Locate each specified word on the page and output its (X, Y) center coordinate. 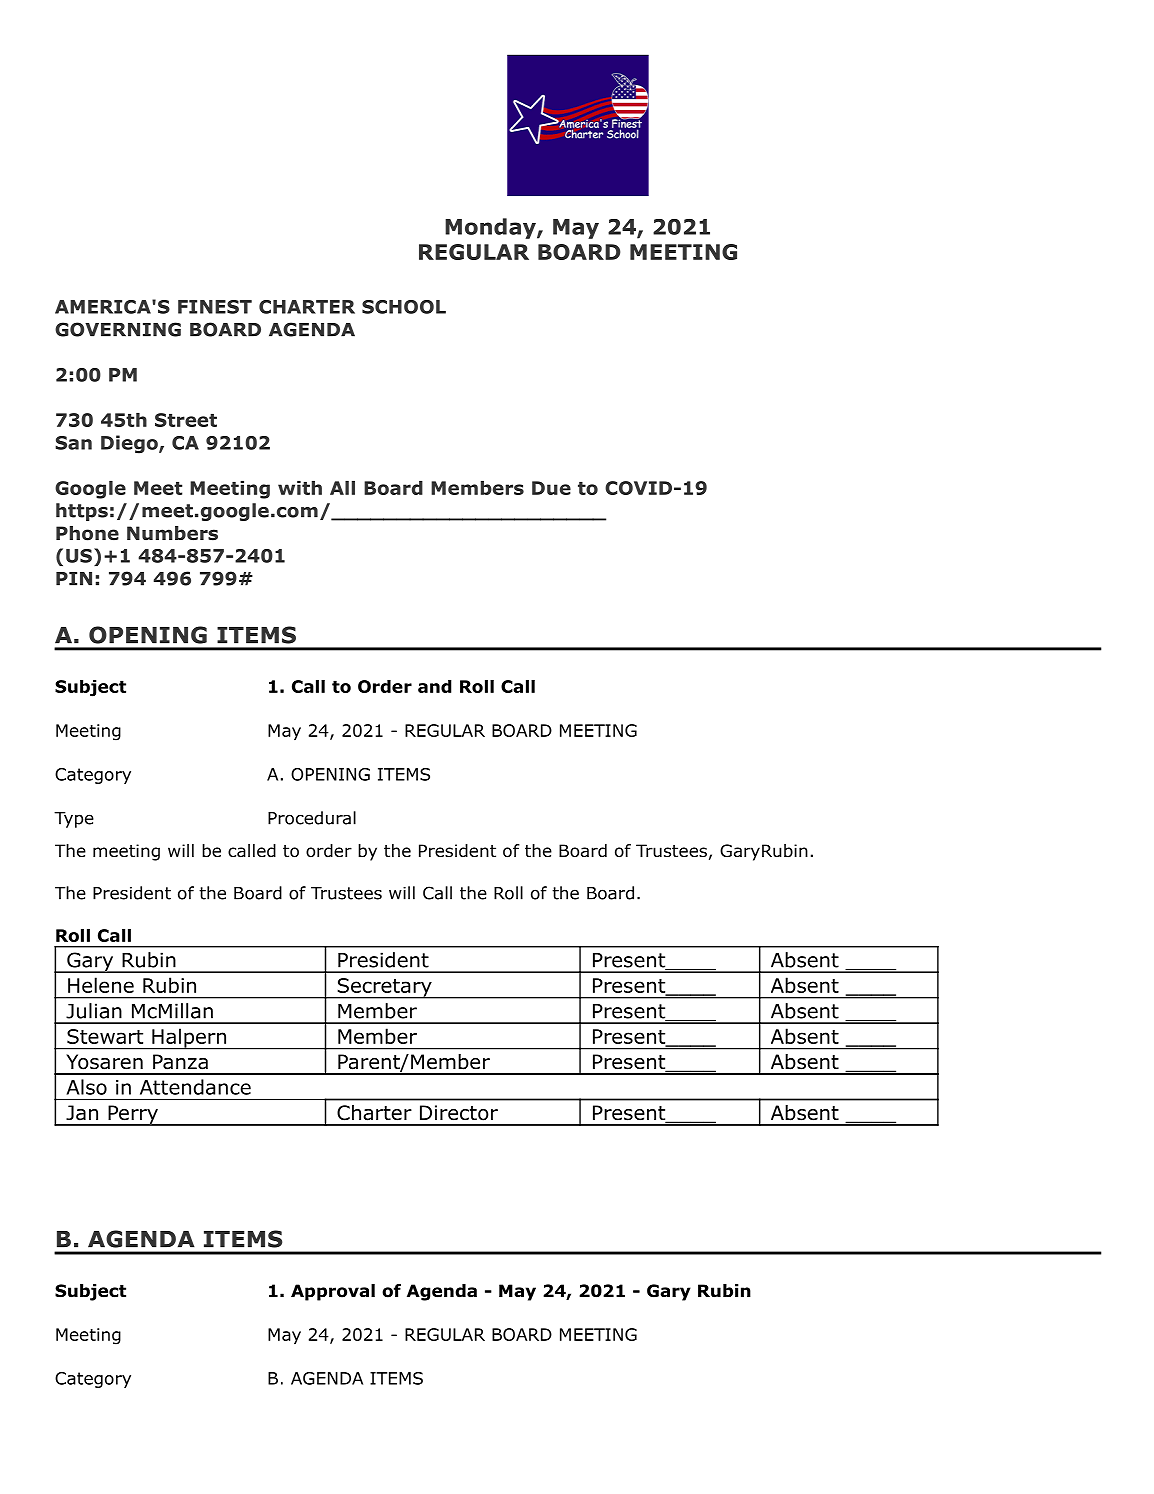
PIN (74, 579)
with (300, 488)
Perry (133, 1115)
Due (551, 488)
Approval (333, 1292)
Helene (101, 985)
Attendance (195, 1087)
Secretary (384, 988)
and (435, 686)
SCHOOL (404, 307)
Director (459, 1113)
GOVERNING (118, 329)
